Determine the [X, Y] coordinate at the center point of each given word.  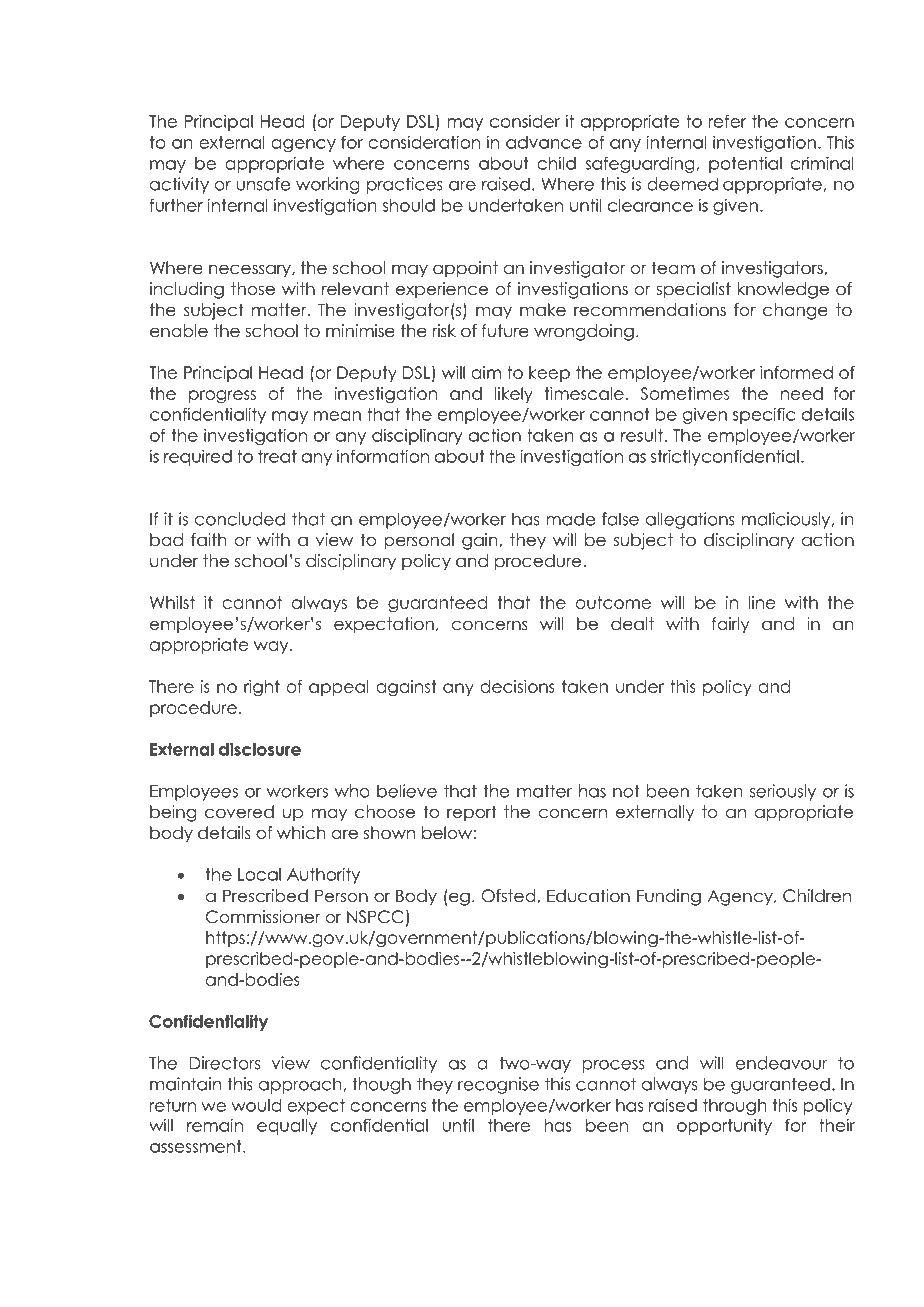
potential [745, 165]
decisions [517, 686]
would [256, 1105]
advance [544, 142]
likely [514, 395]
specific [764, 415]
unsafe [263, 184]
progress [222, 397]
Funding [669, 897]
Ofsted [508, 896]
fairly [731, 625]
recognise [498, 1085]
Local [259, 874]
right [262, 688]
